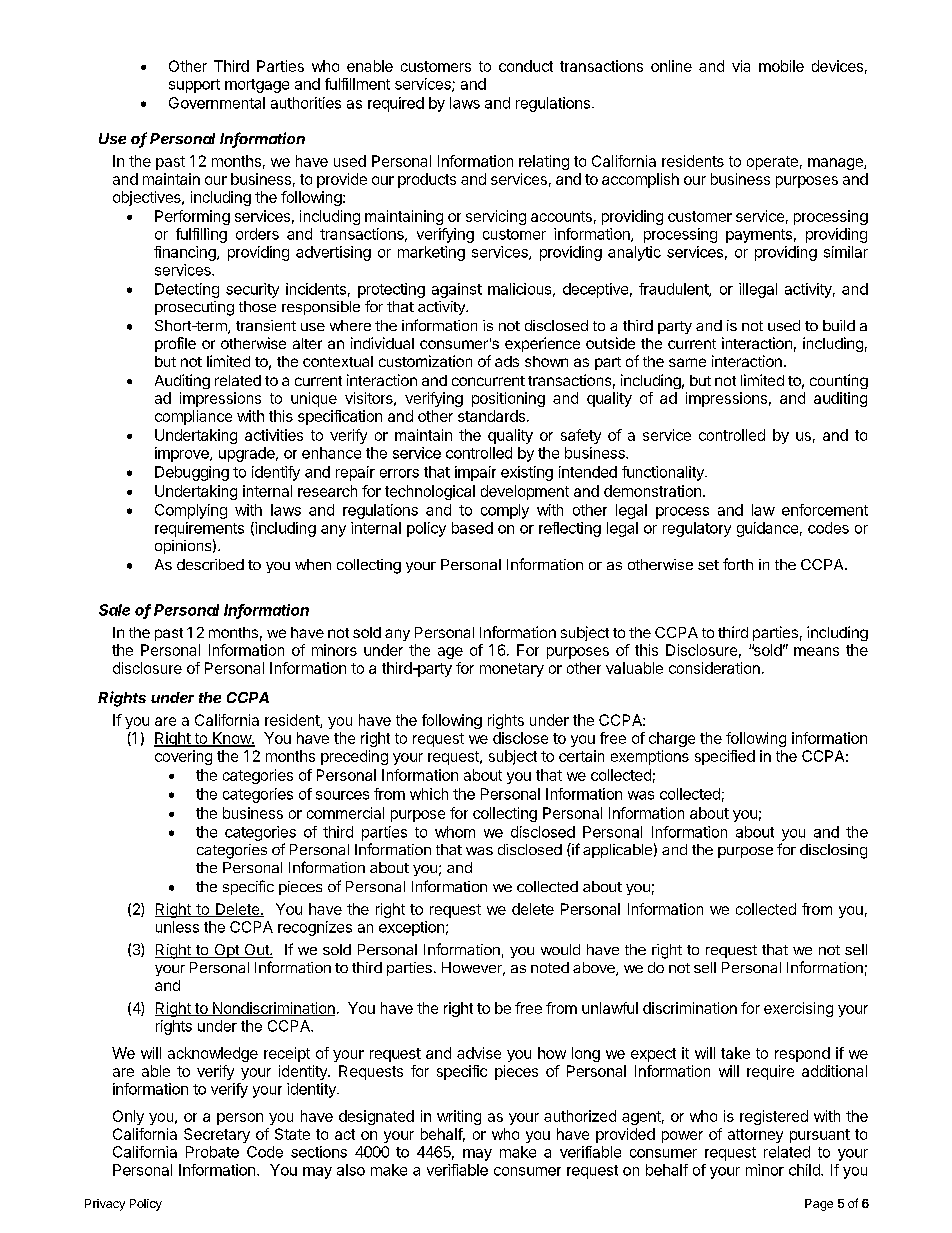 The width and height of the screenshot is (952, 1233). Describe the element at coordinates (411, 928) in the screenshot. I see `exception` at that location.
